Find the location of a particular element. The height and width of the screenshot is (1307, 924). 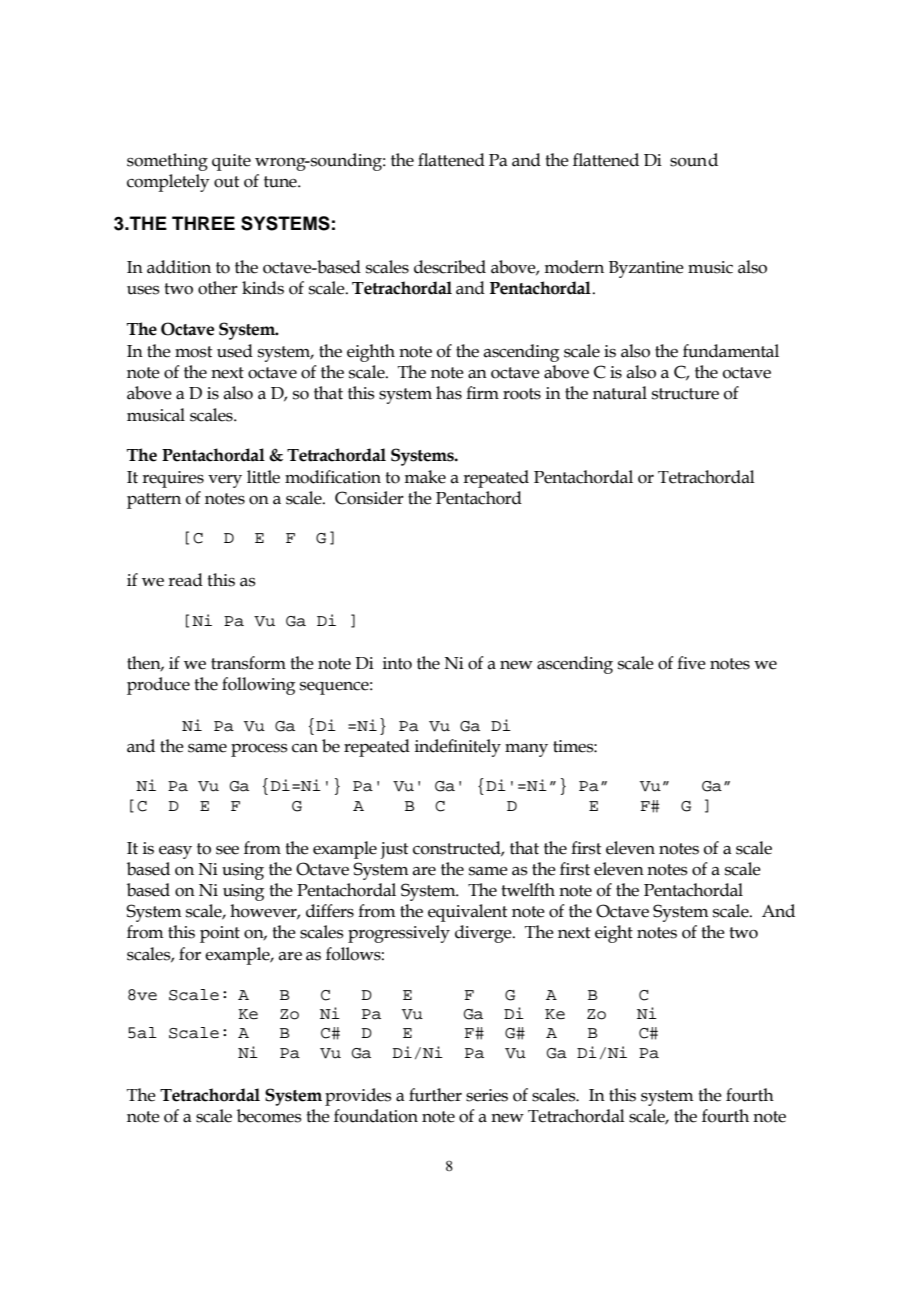

out is located at coordinates (226, 182).
